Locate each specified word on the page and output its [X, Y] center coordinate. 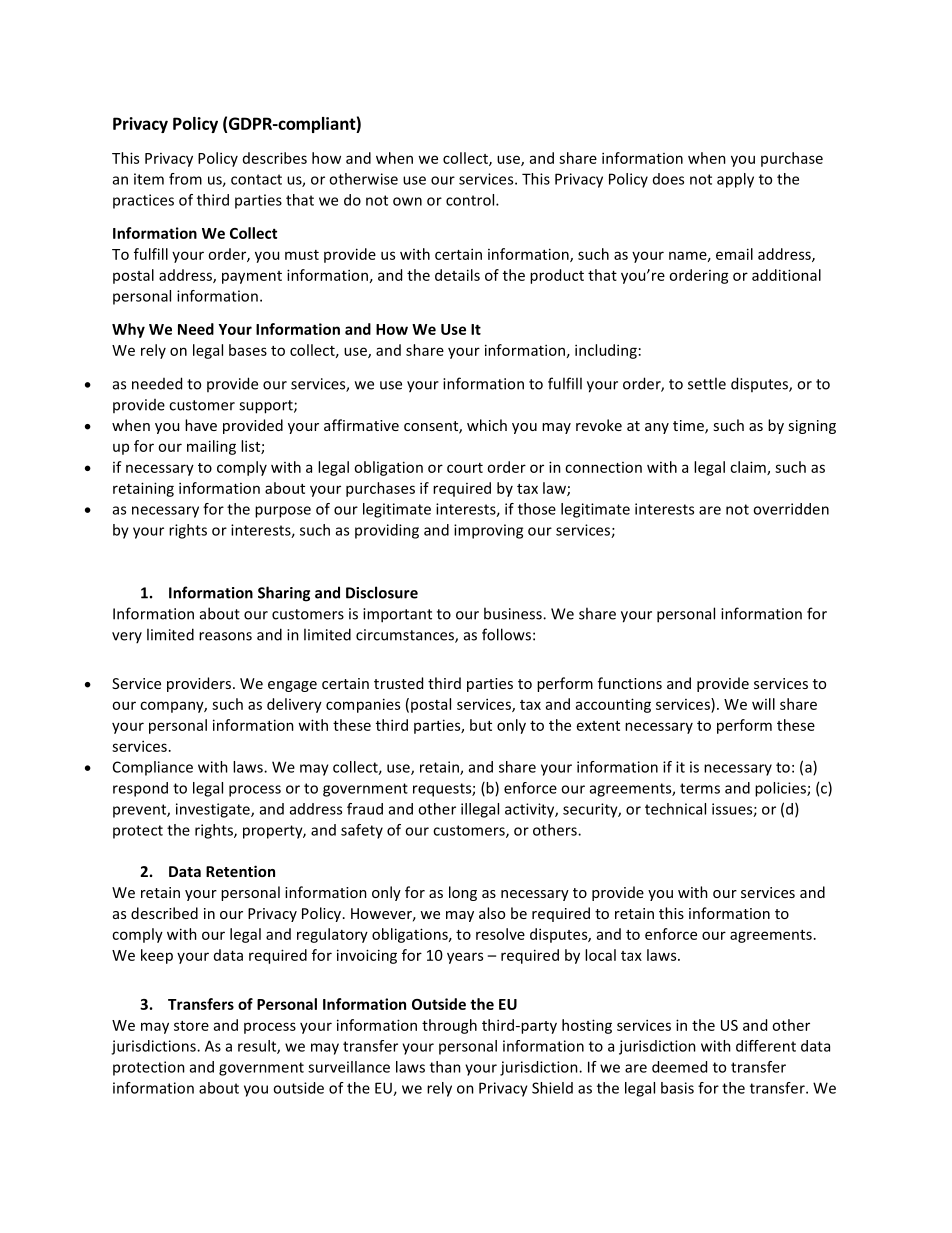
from [185, 179]
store [191, 1026]
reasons [225, 636]
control [471, 200]
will [763, 704]
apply [735, 180]
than [445, 1067]
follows [506, 634]
